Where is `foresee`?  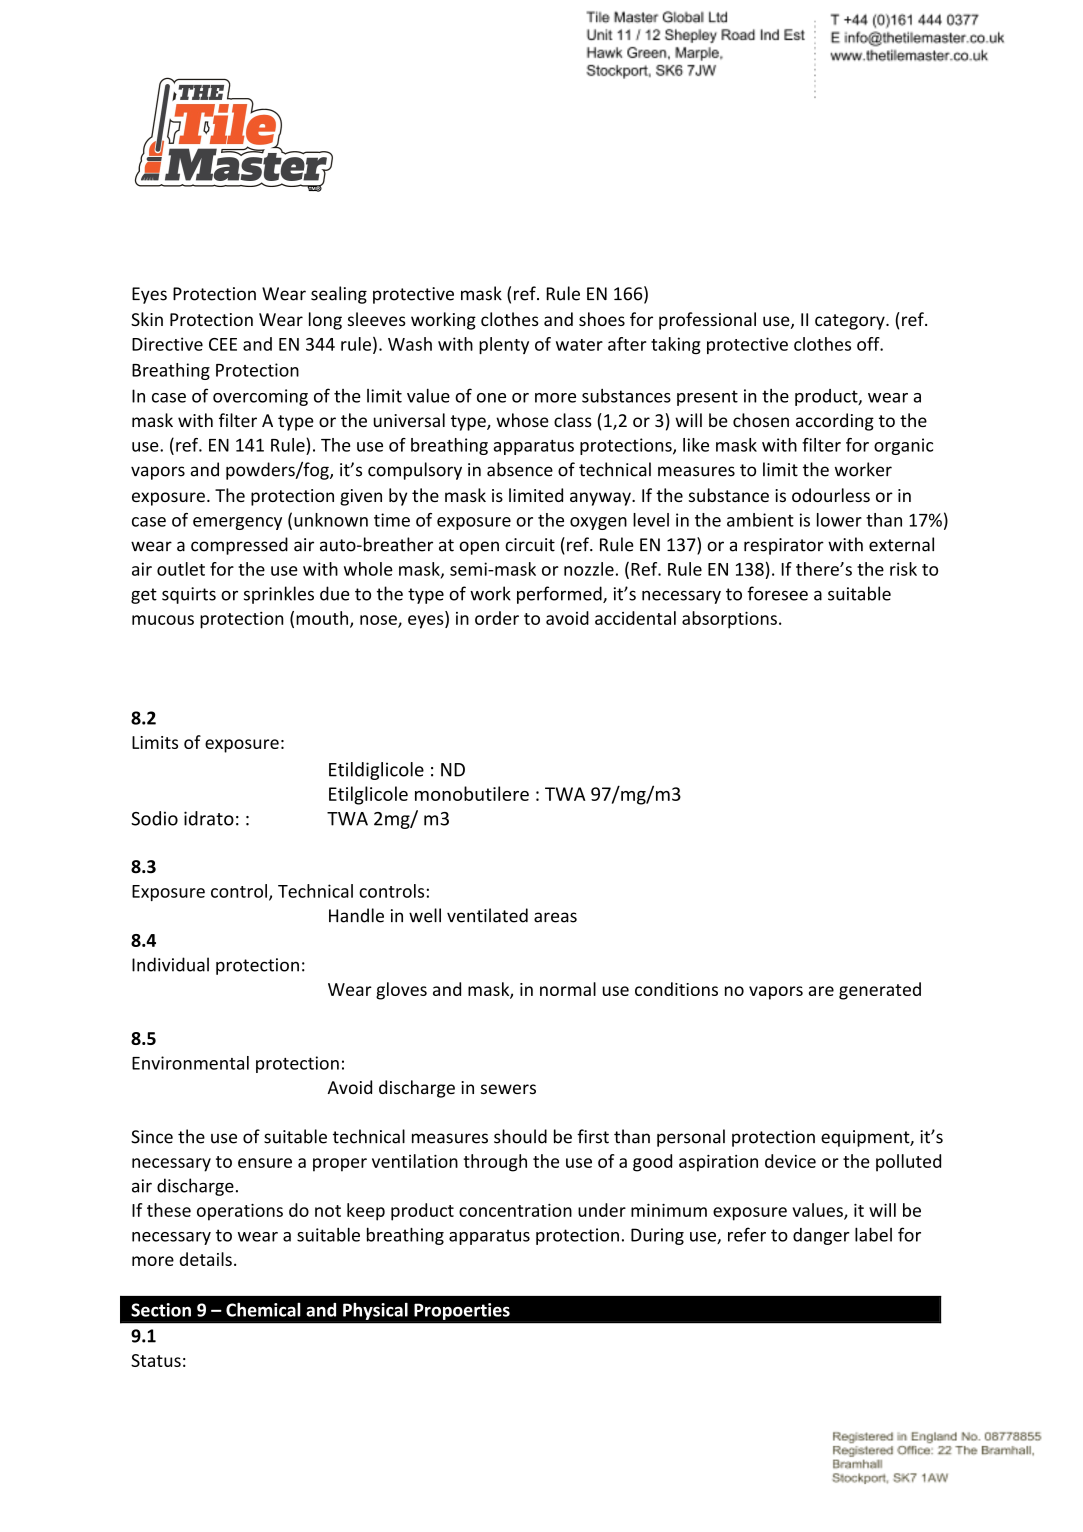
foresee is located at coordinates (777, 593).
